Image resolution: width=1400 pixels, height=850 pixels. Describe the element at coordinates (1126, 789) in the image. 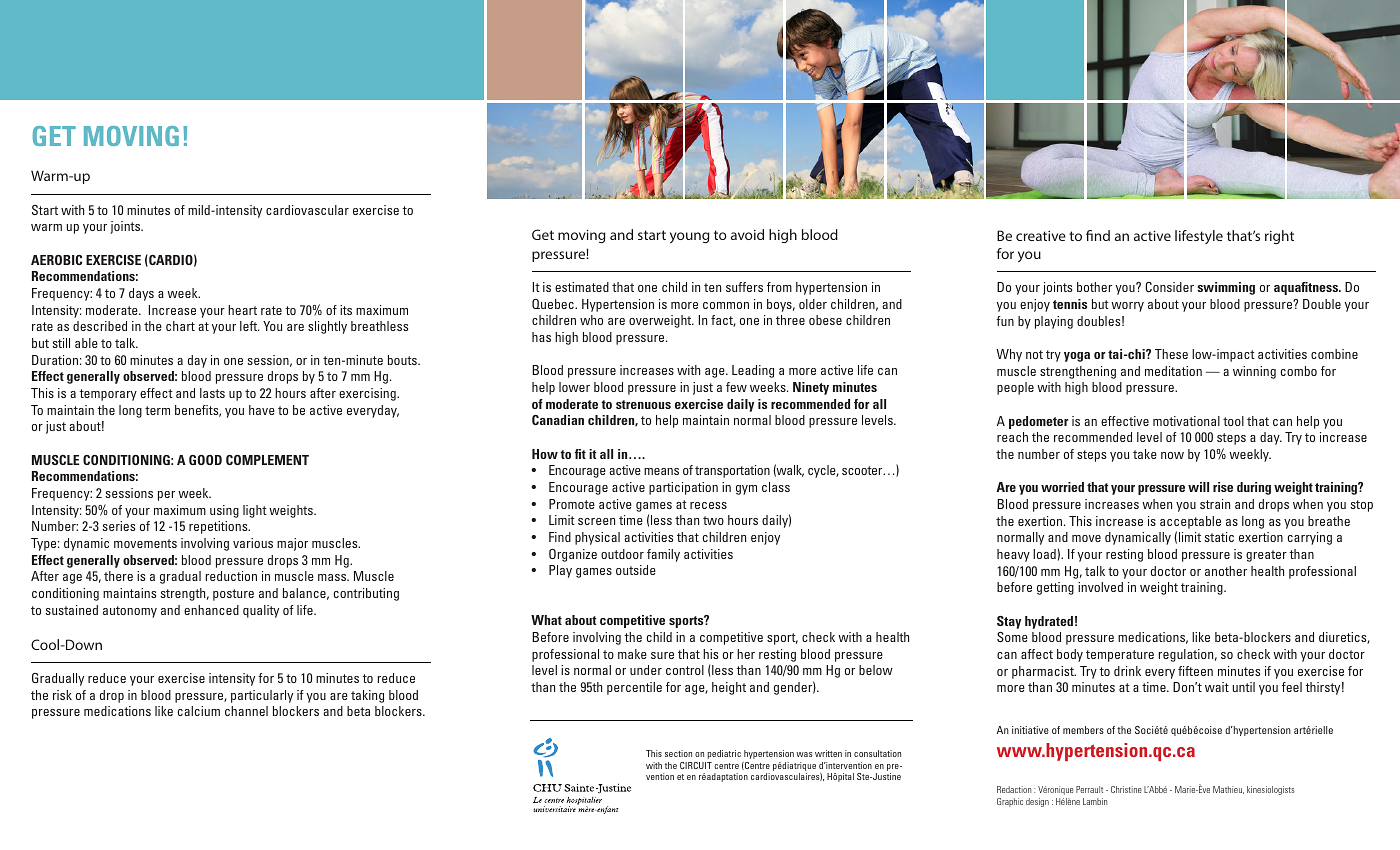

I see `Christine` at that location.
